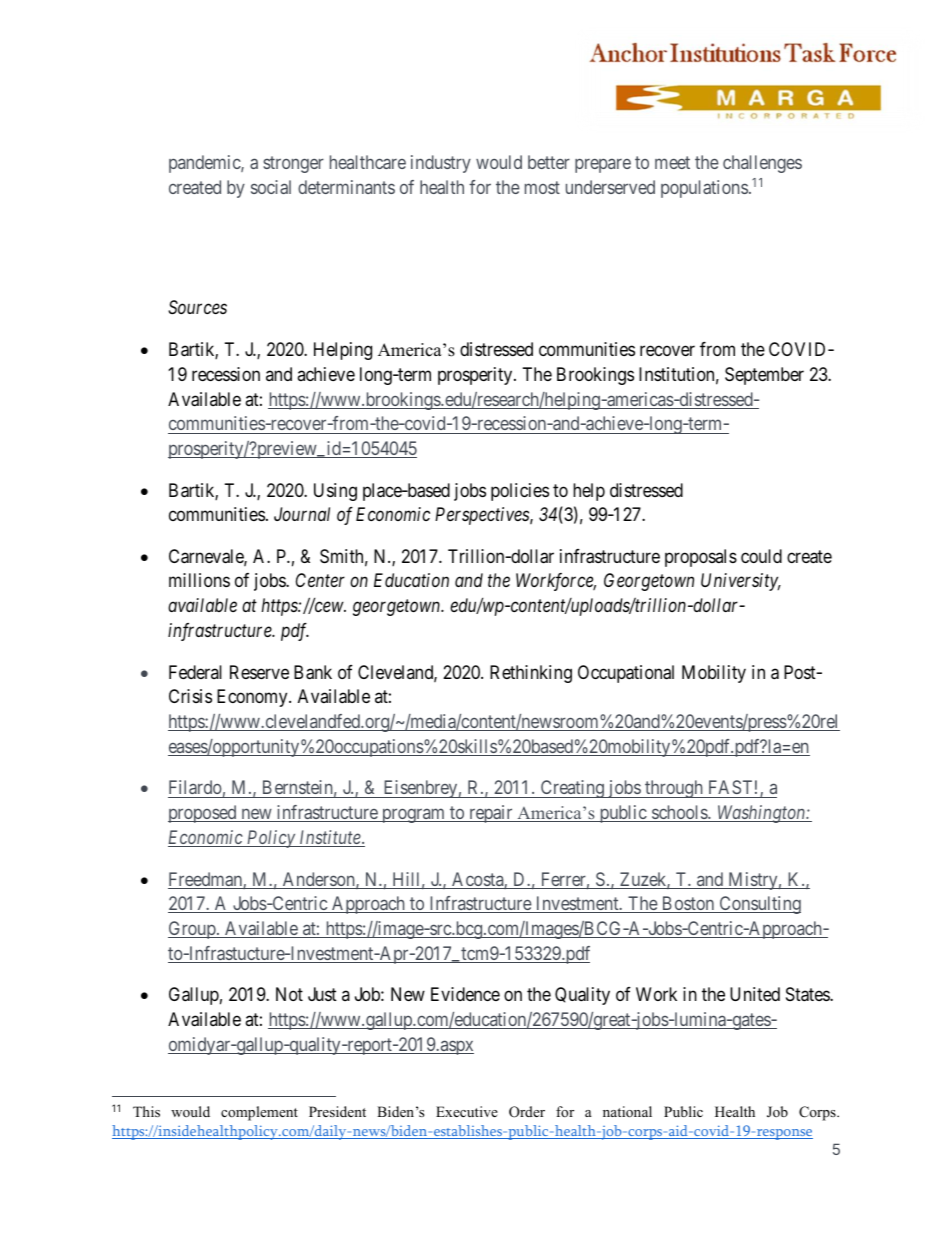 The width and height of the image is (952, 1233). I want to click on Federal, so click(195, 672).
